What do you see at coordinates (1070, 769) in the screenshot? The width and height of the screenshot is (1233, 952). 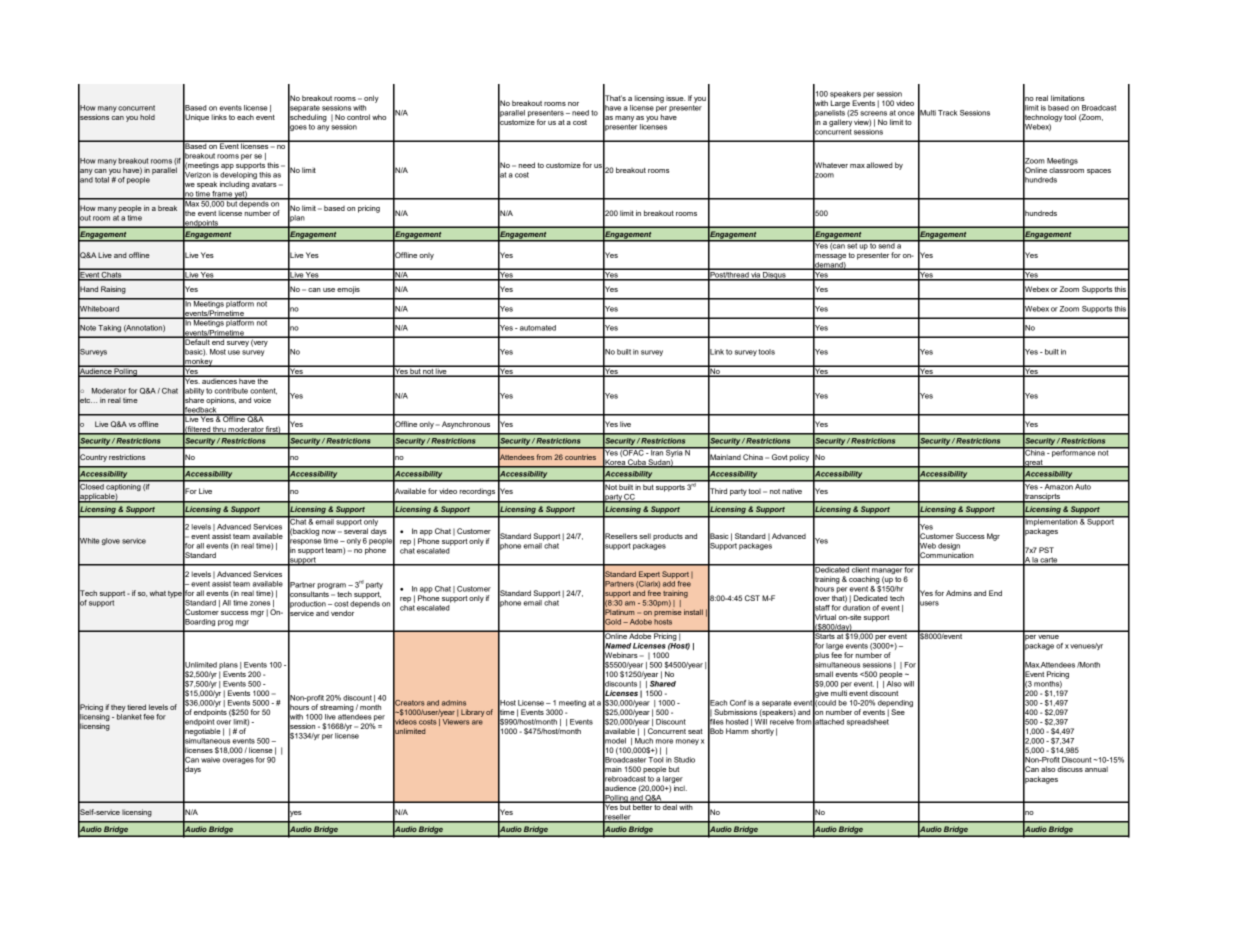 I see `discuss` at bounding box center [1070, 769].
